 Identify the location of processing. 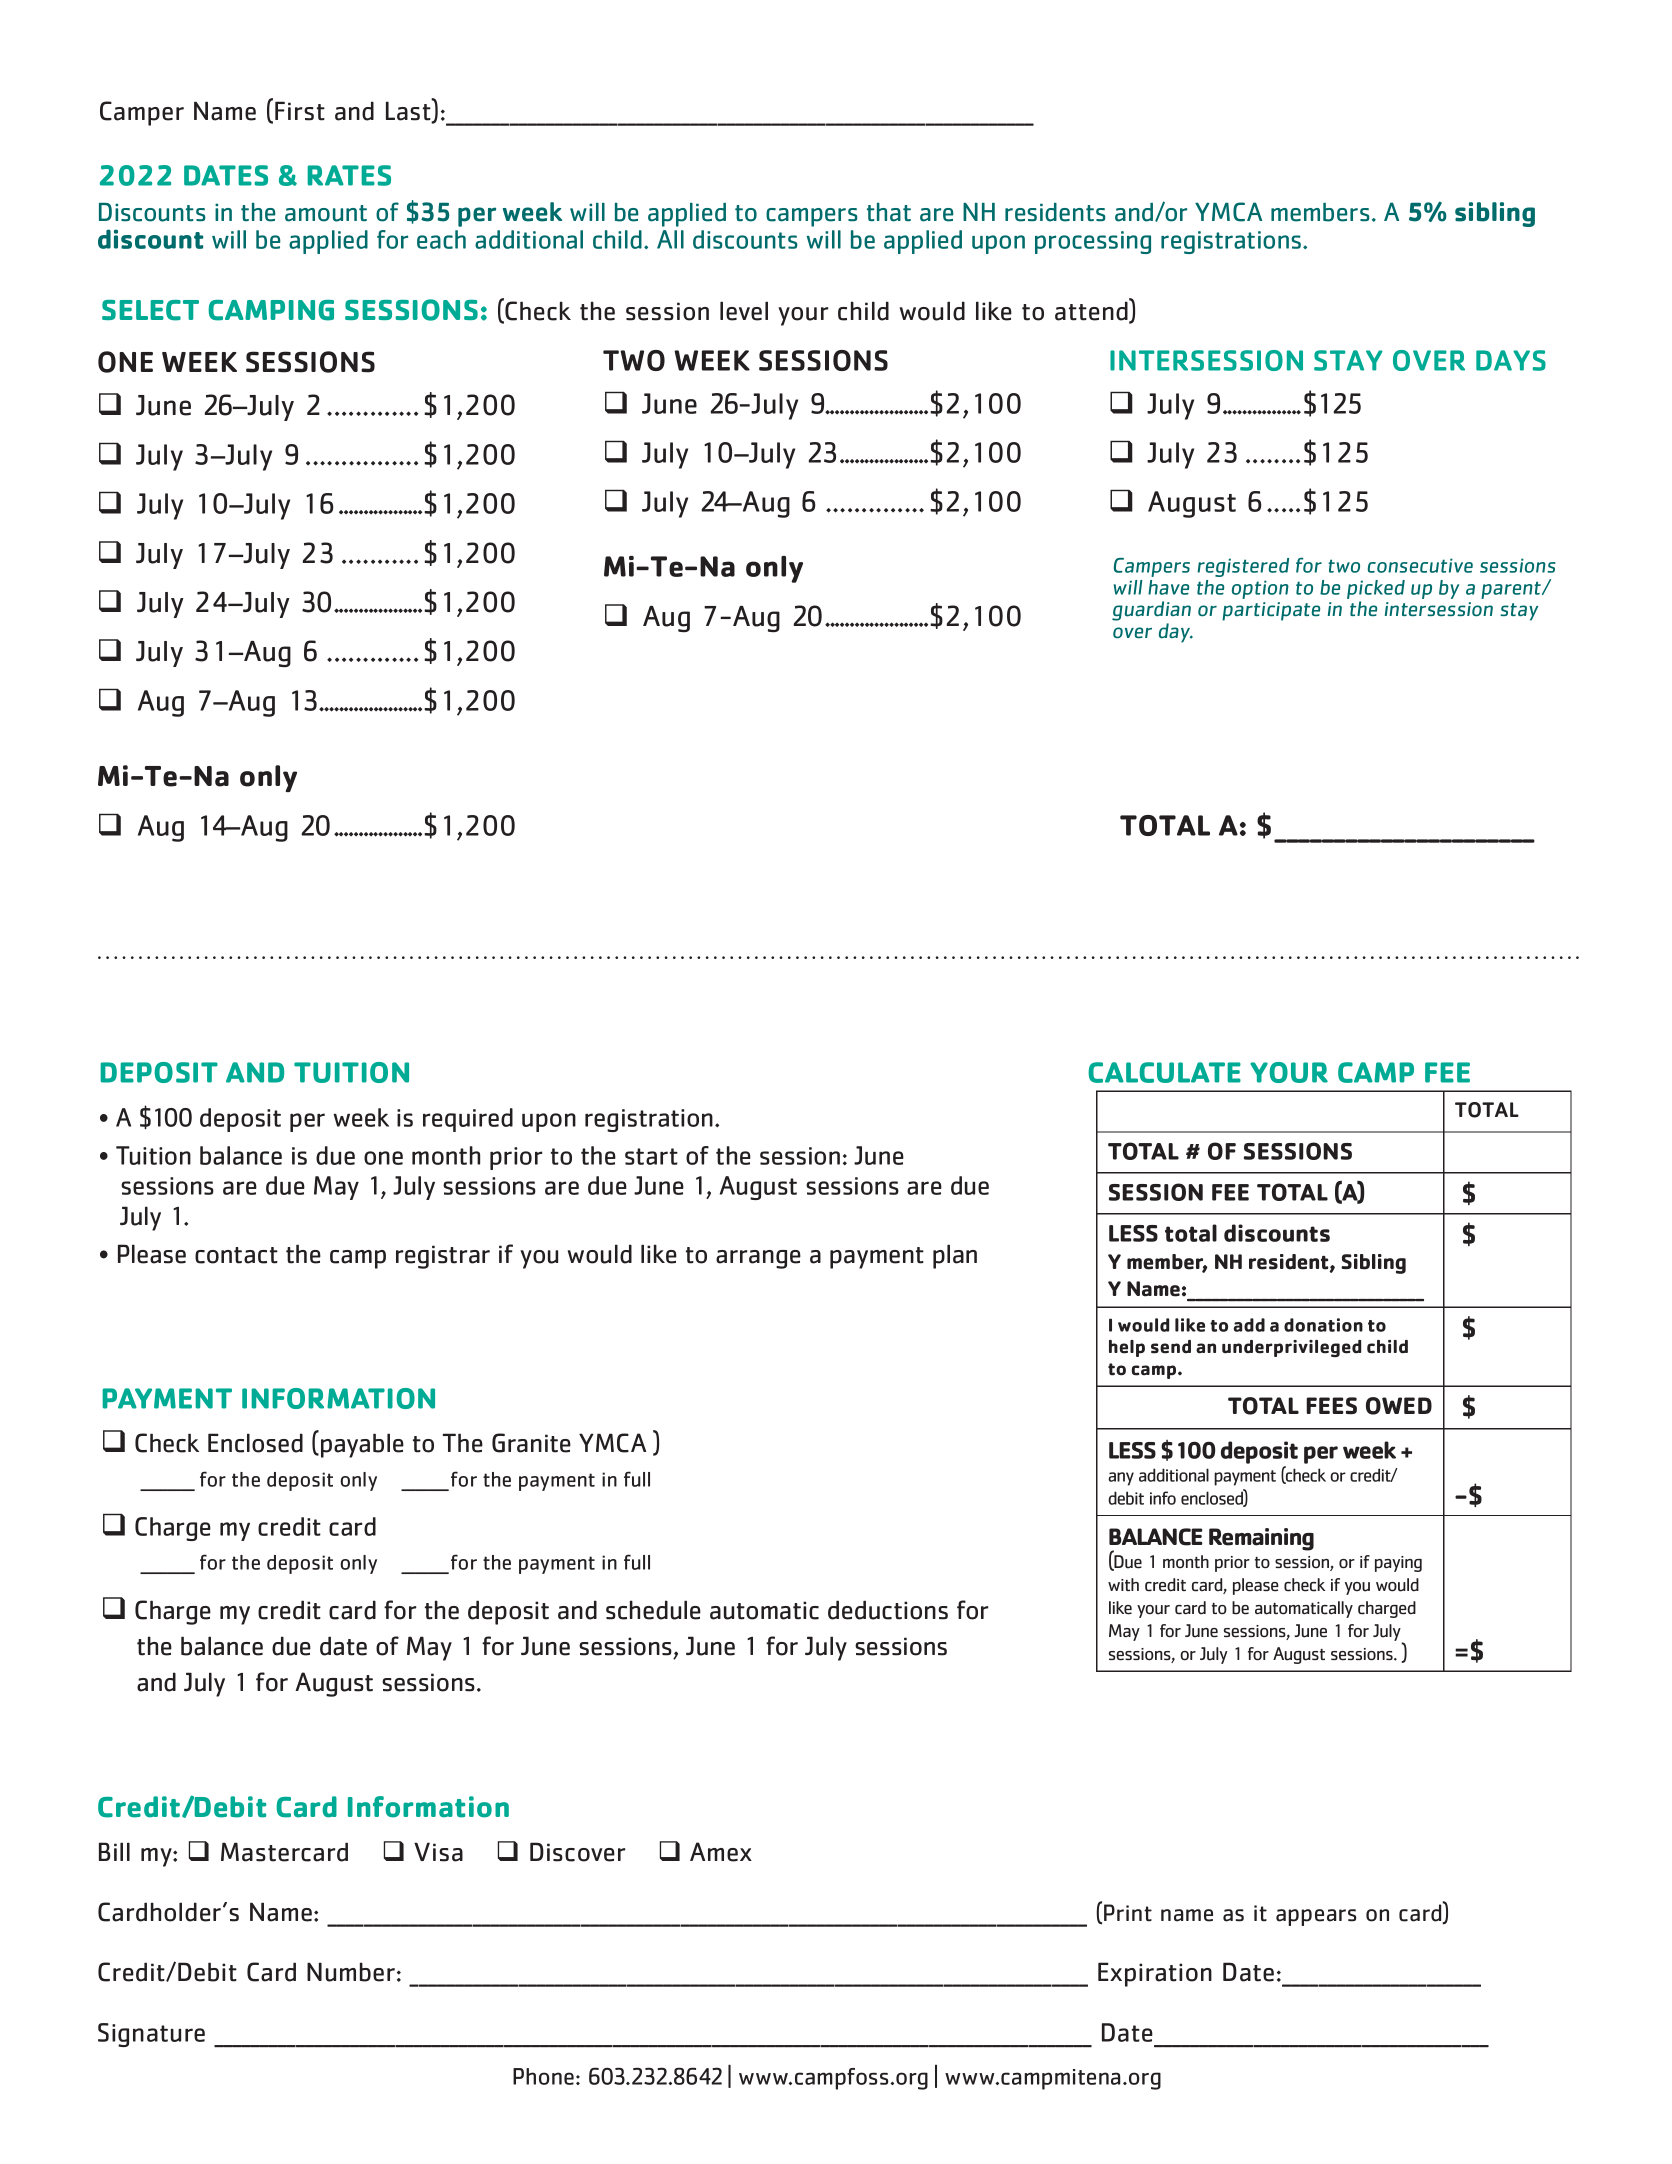
(1093, 242).
